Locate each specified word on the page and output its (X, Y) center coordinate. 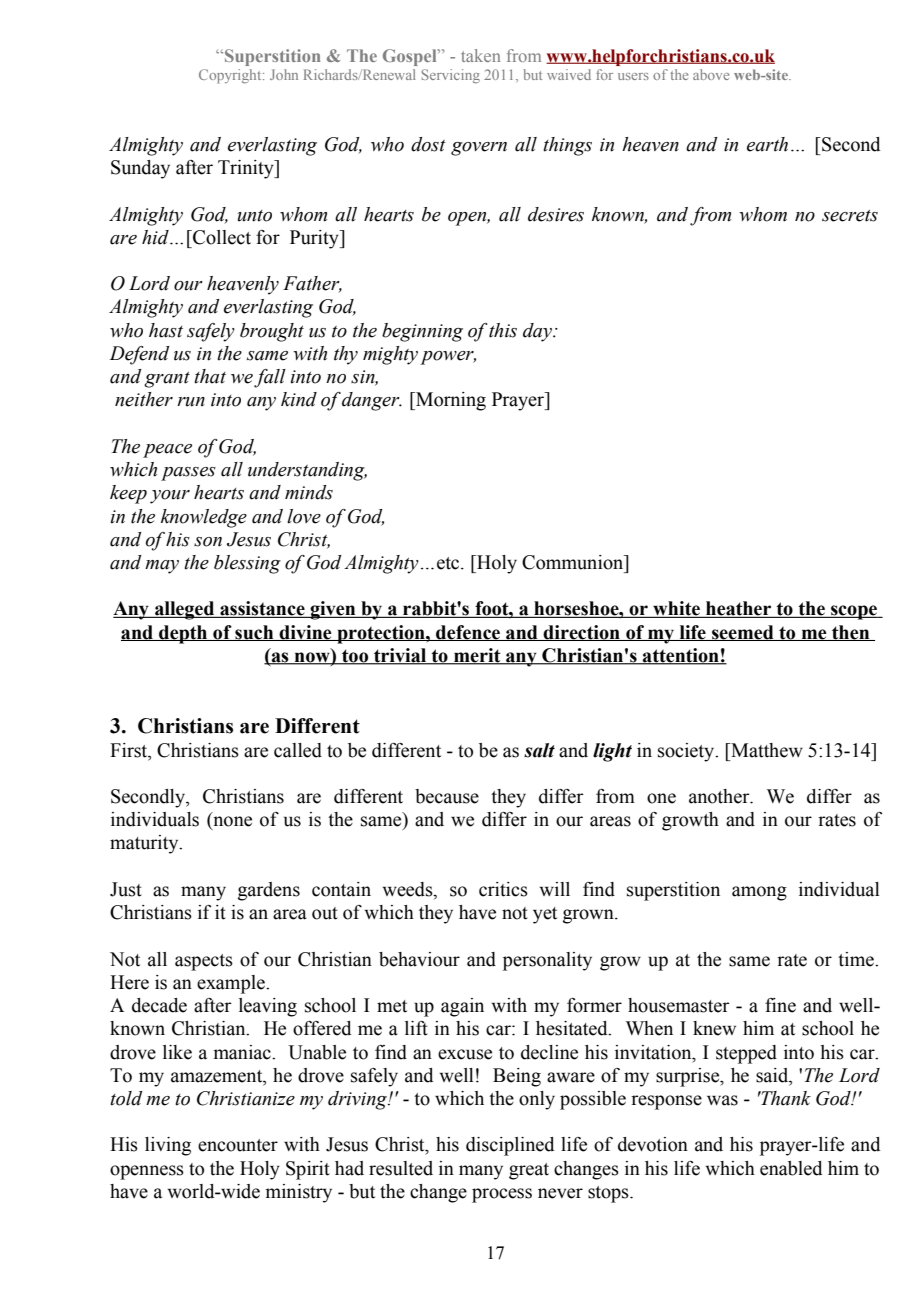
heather (739, 609)
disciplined (510, 1146)
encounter (238, 1145)
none (231, 822)
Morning (450, 401)
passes (188, 474)
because (447, 796)
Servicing (451, 76)
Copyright (231, 76)
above (711, 74)
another (720, 796)
